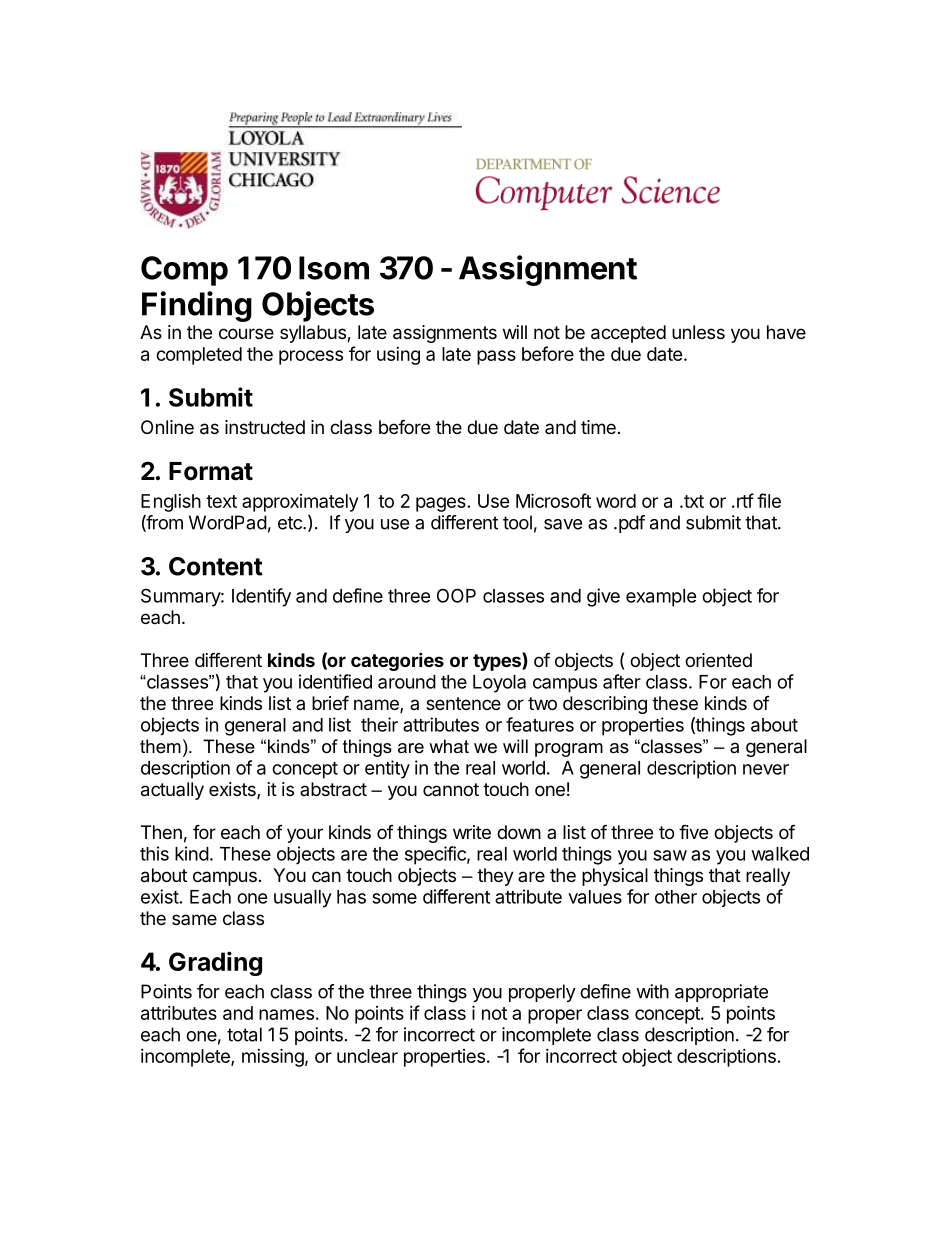 Image resolution: width=952 pixels, height=1233 pixels. I want to click on Format, so click(211, 471).
